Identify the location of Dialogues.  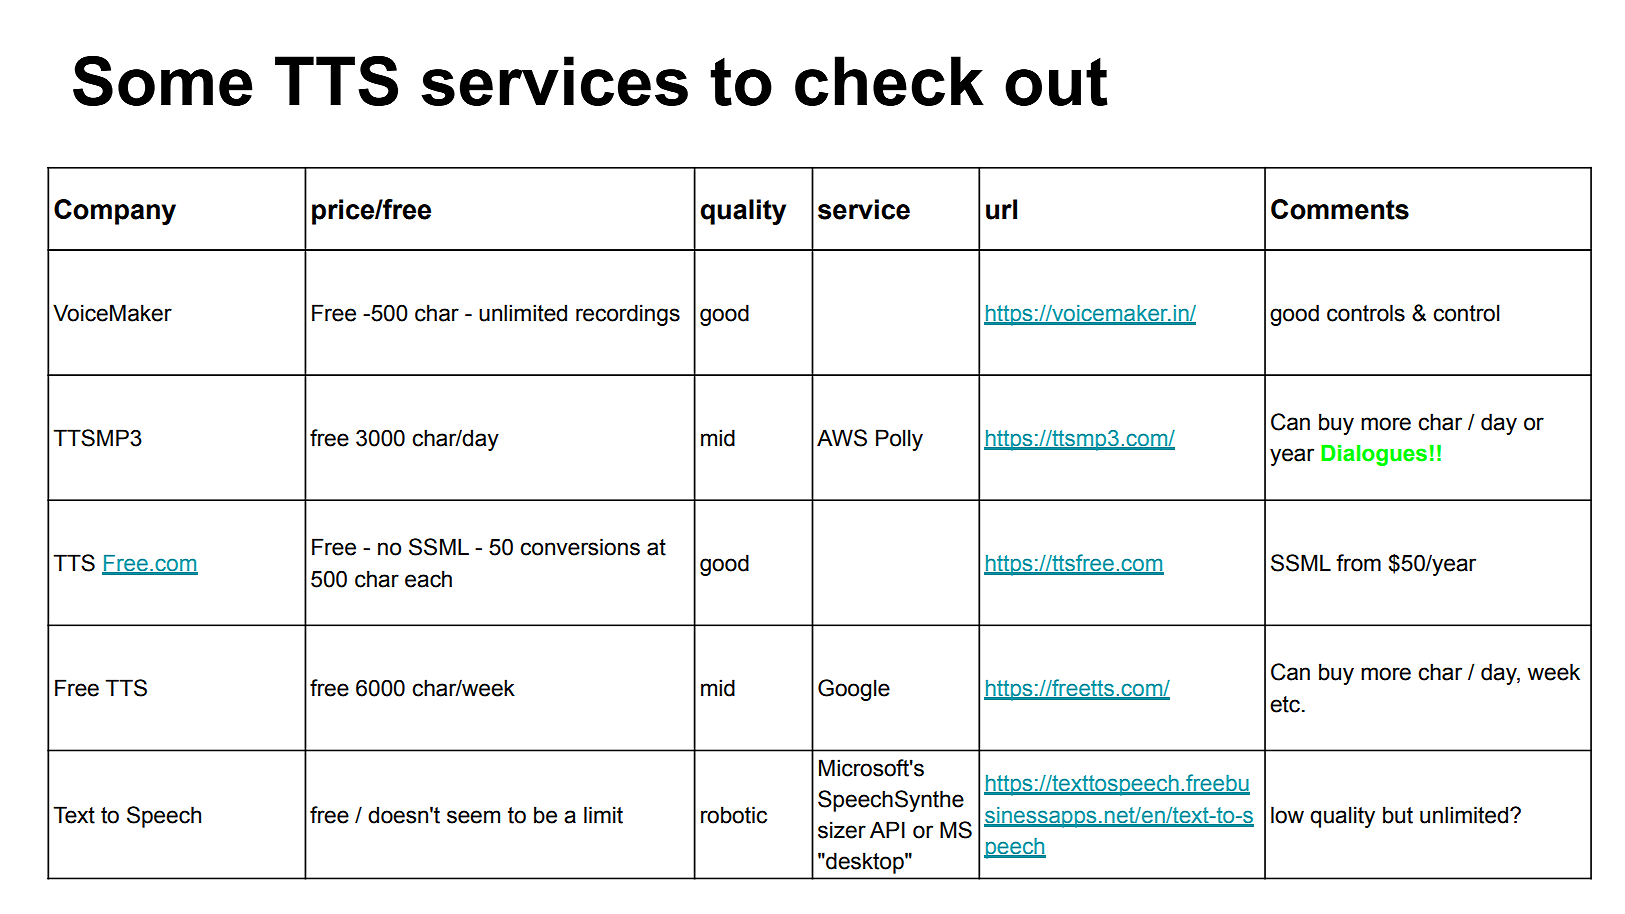
(1374, 455).
